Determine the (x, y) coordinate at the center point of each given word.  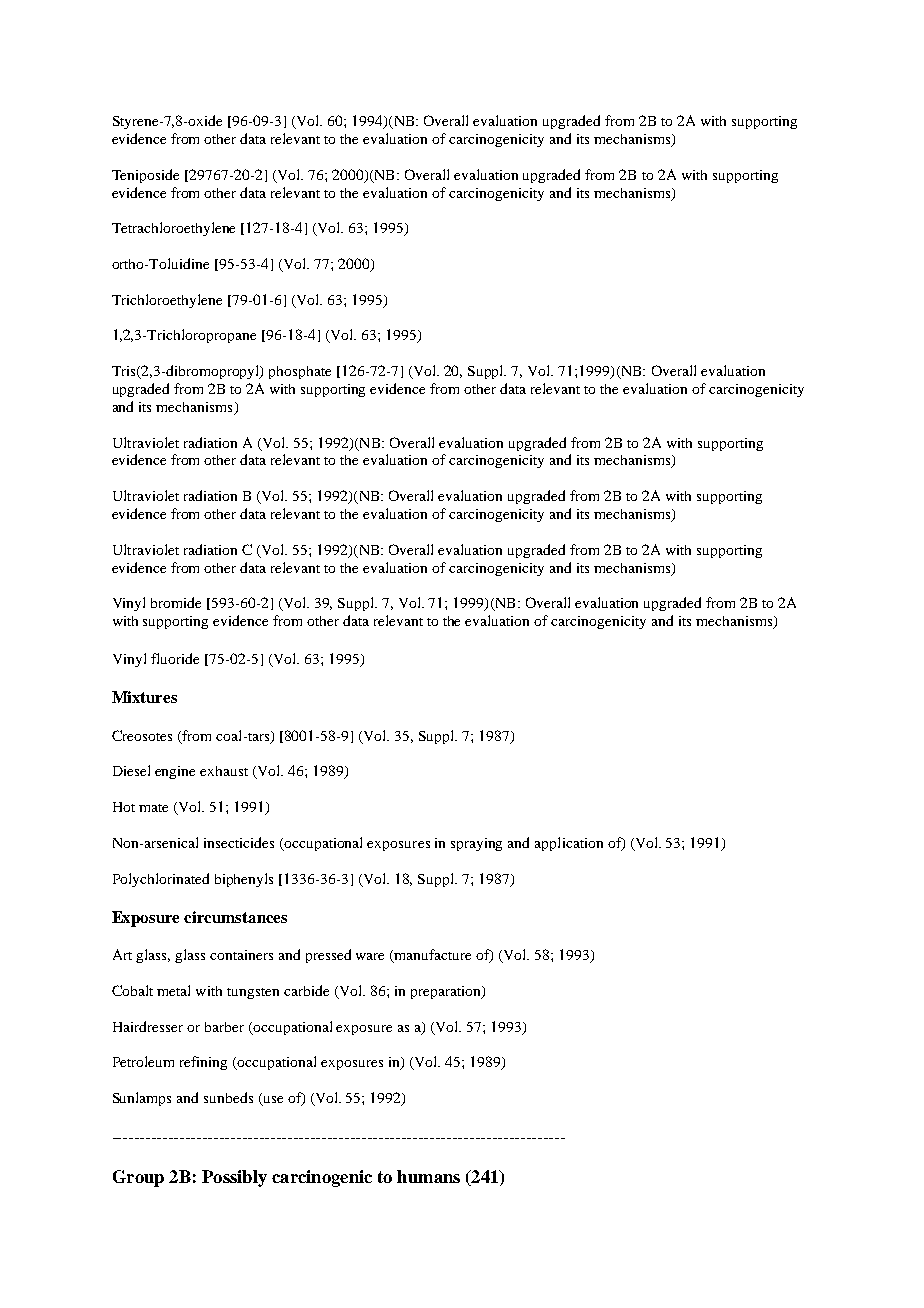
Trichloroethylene (167, 301)
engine (175, 772)
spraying (476, 844)
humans (428, 1176)
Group (138, 1178)
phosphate (300, 372)
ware (370, 956)
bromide (176, 602)
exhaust (224, 771)
